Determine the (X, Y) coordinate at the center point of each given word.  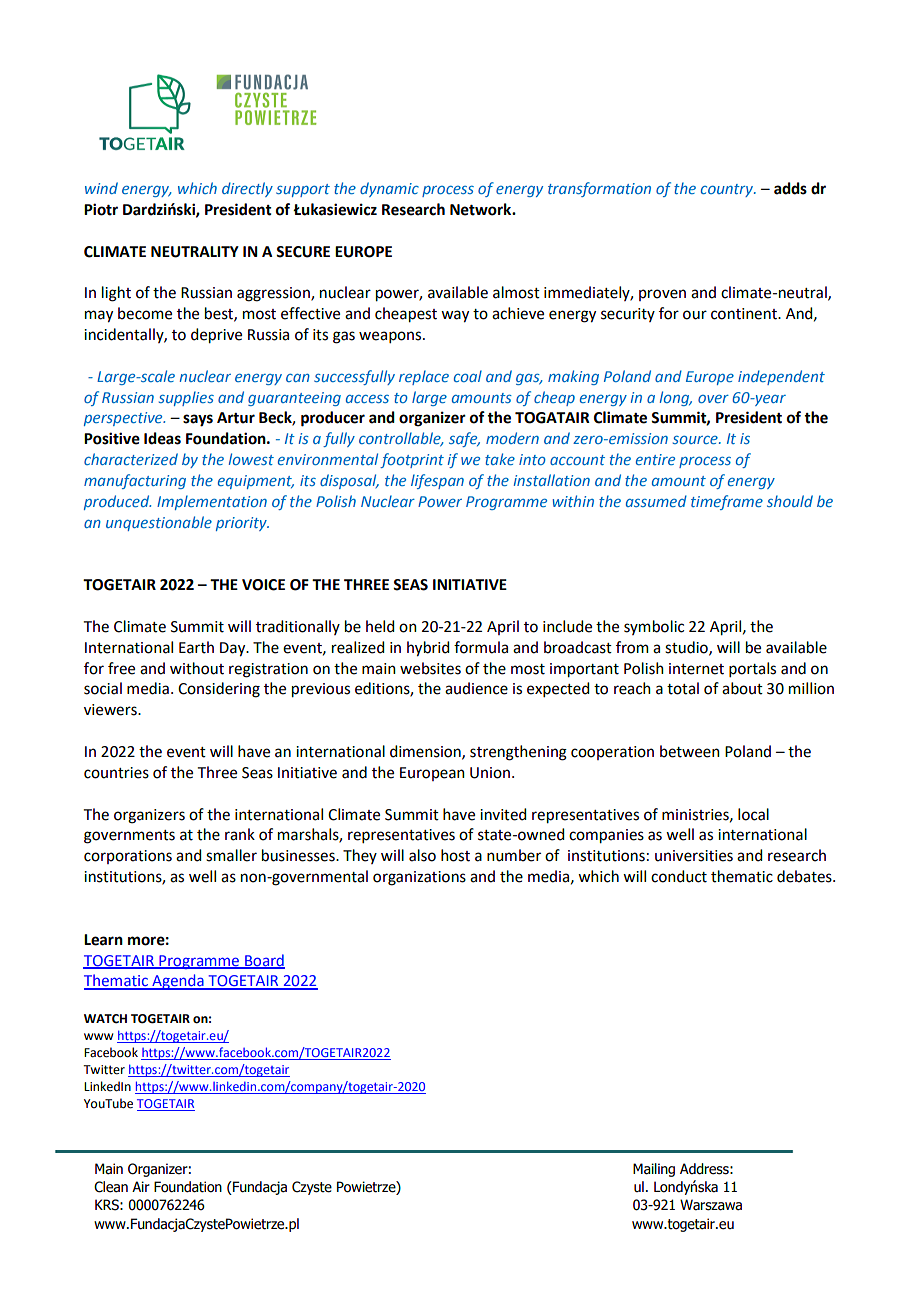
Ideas (162, 438)
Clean (111, 1187)
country (728, 190)
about (742, 688)
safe (464, 439)
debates (805, 876)
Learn (103, 940)
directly (247, 189)
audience (476, 688)
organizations (419, 878)
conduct (679, 876)
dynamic (389, 189)
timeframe (727, 502)
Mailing (654, 1170)
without (197, 668)
